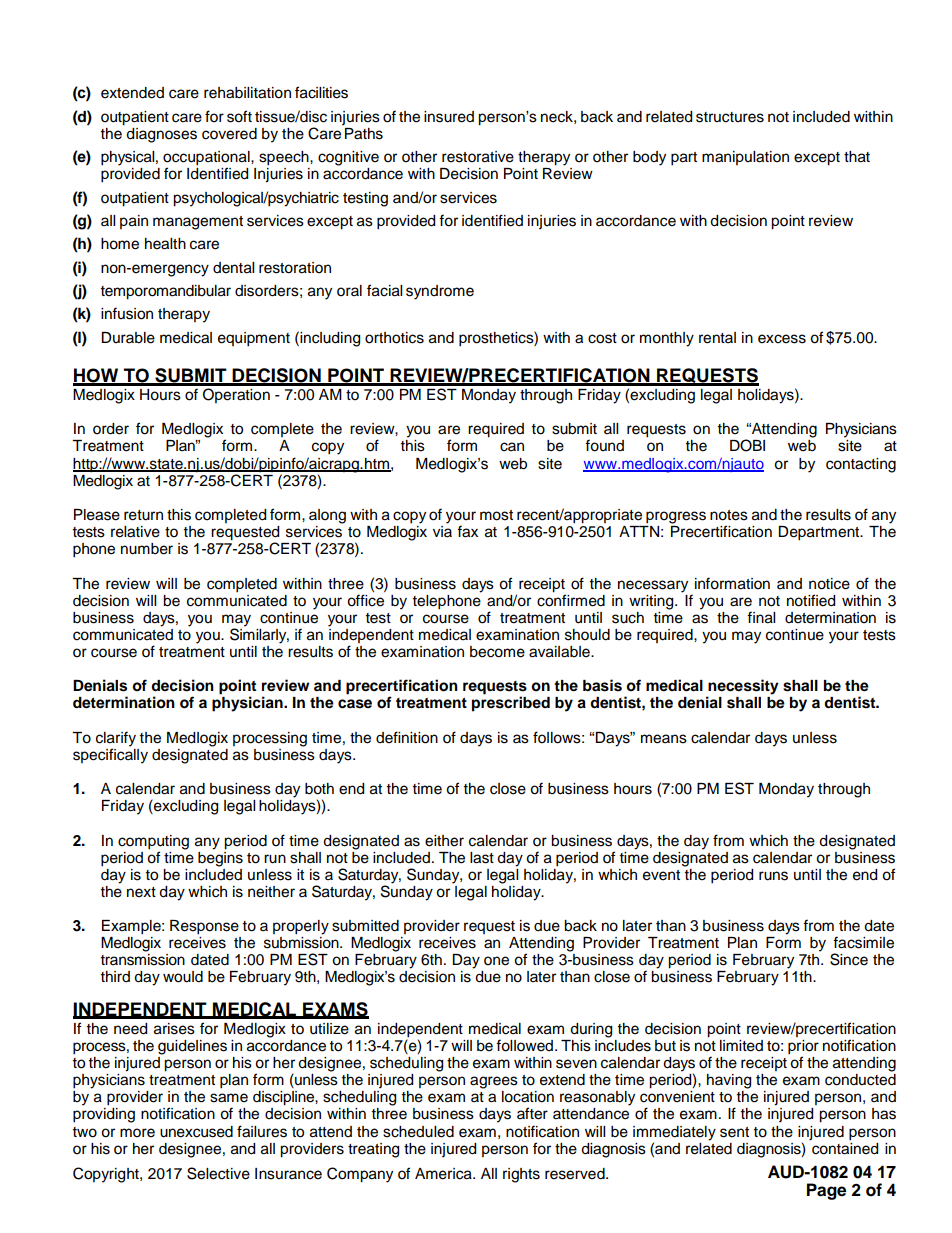 This screenshot has height=1233, width=952. Describe the element at coordinates (730, 117) in the screenshot. I see `structures` at that location.
